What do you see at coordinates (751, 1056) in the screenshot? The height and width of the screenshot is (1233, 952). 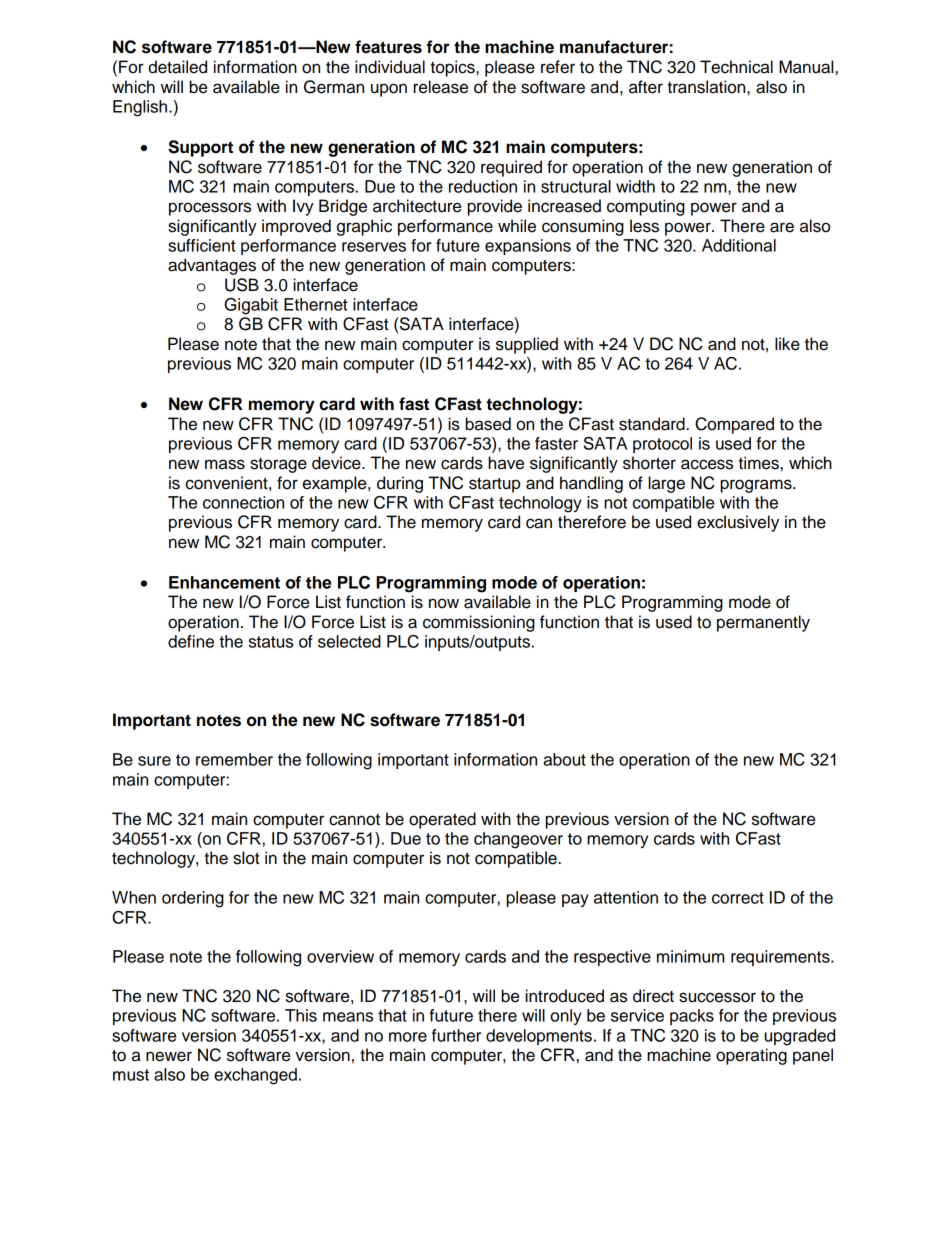 I see `operating` at bounding box center [751, 1056].
